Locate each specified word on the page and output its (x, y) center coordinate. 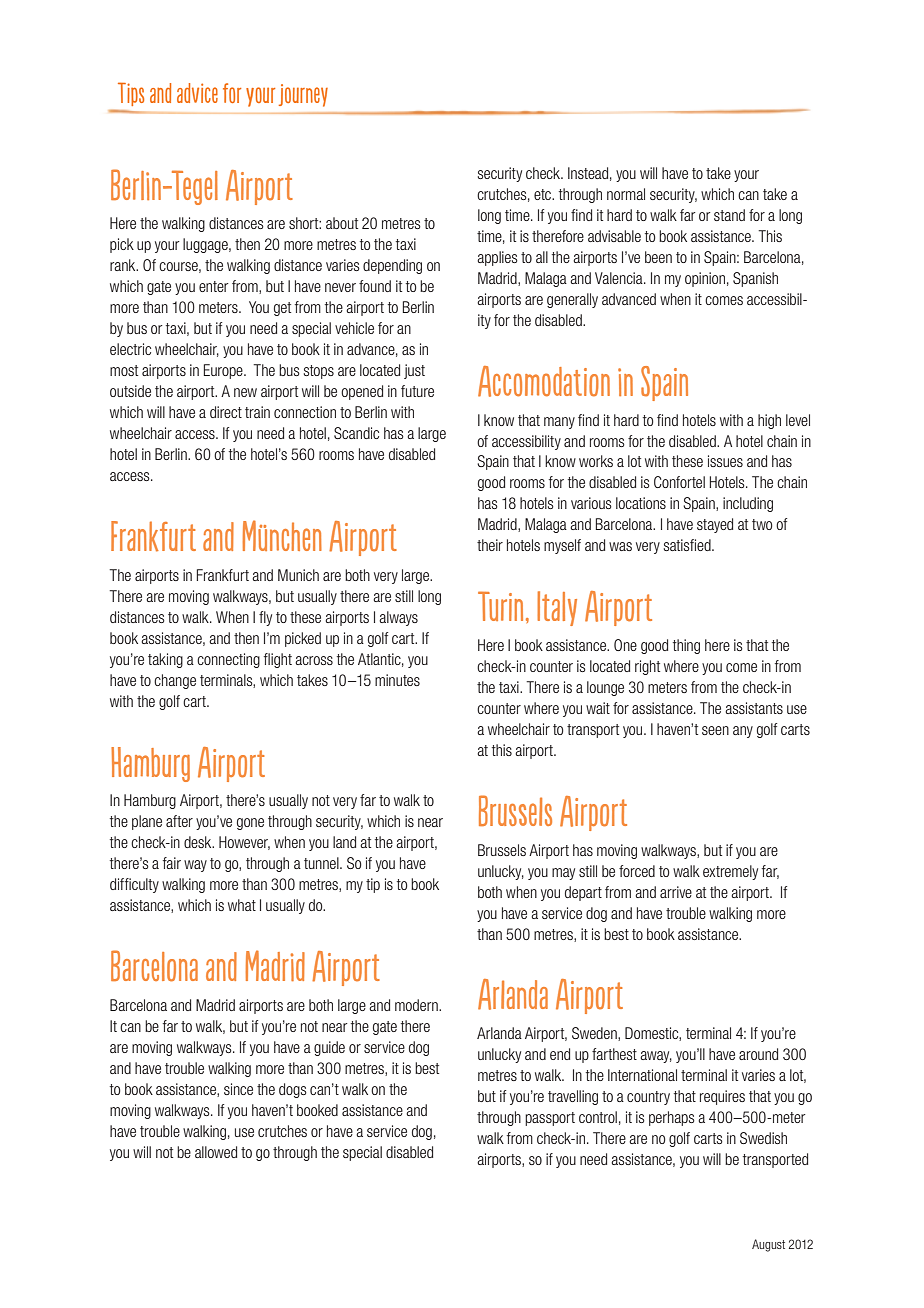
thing (686, 646)
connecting (228, 660)
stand (729, 215)
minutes (397, 680)
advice (197, 93)
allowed (216, 1152)
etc (544, 194)
